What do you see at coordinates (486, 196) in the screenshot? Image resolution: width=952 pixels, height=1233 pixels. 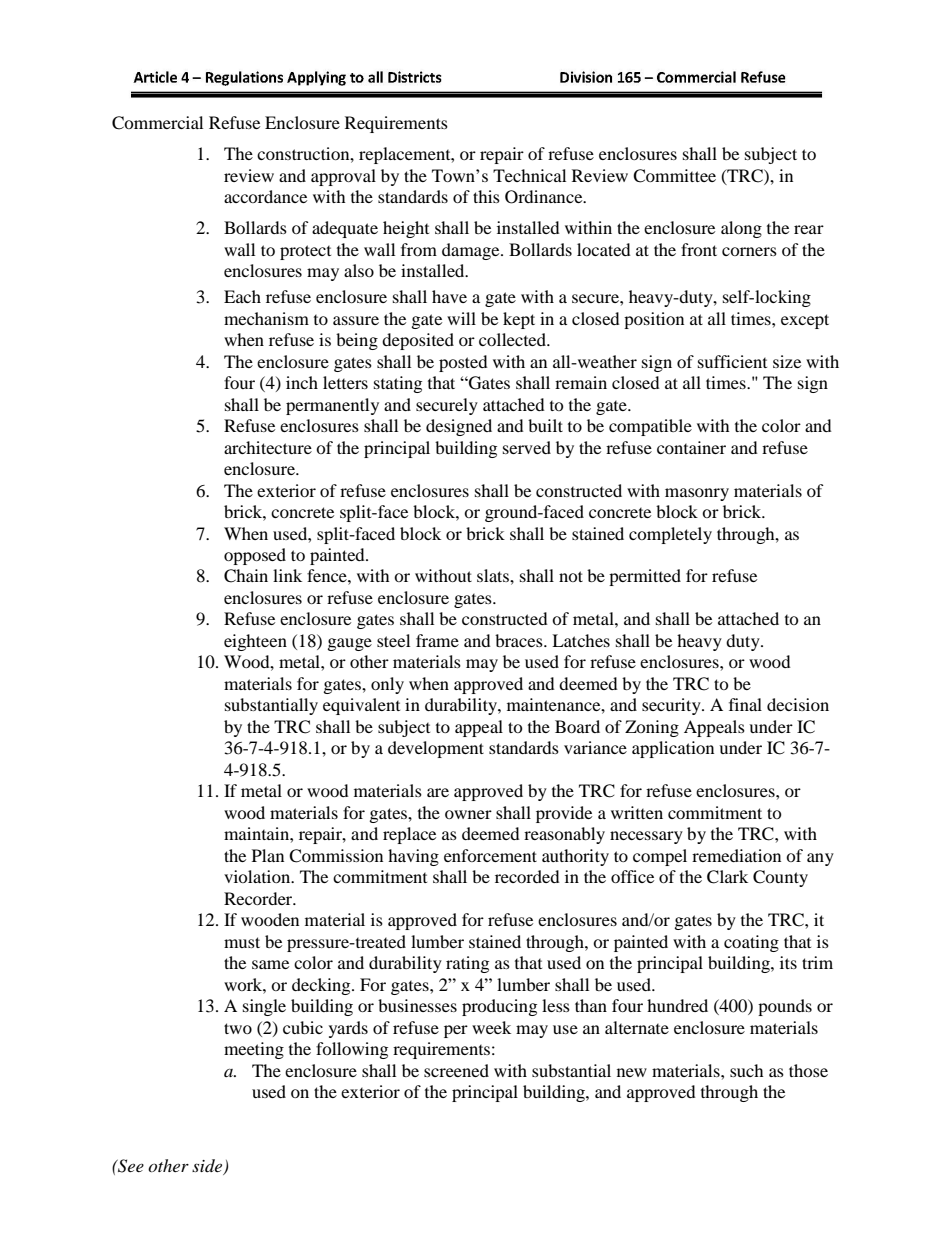 I see `this` at bounding box center [486, 196].
